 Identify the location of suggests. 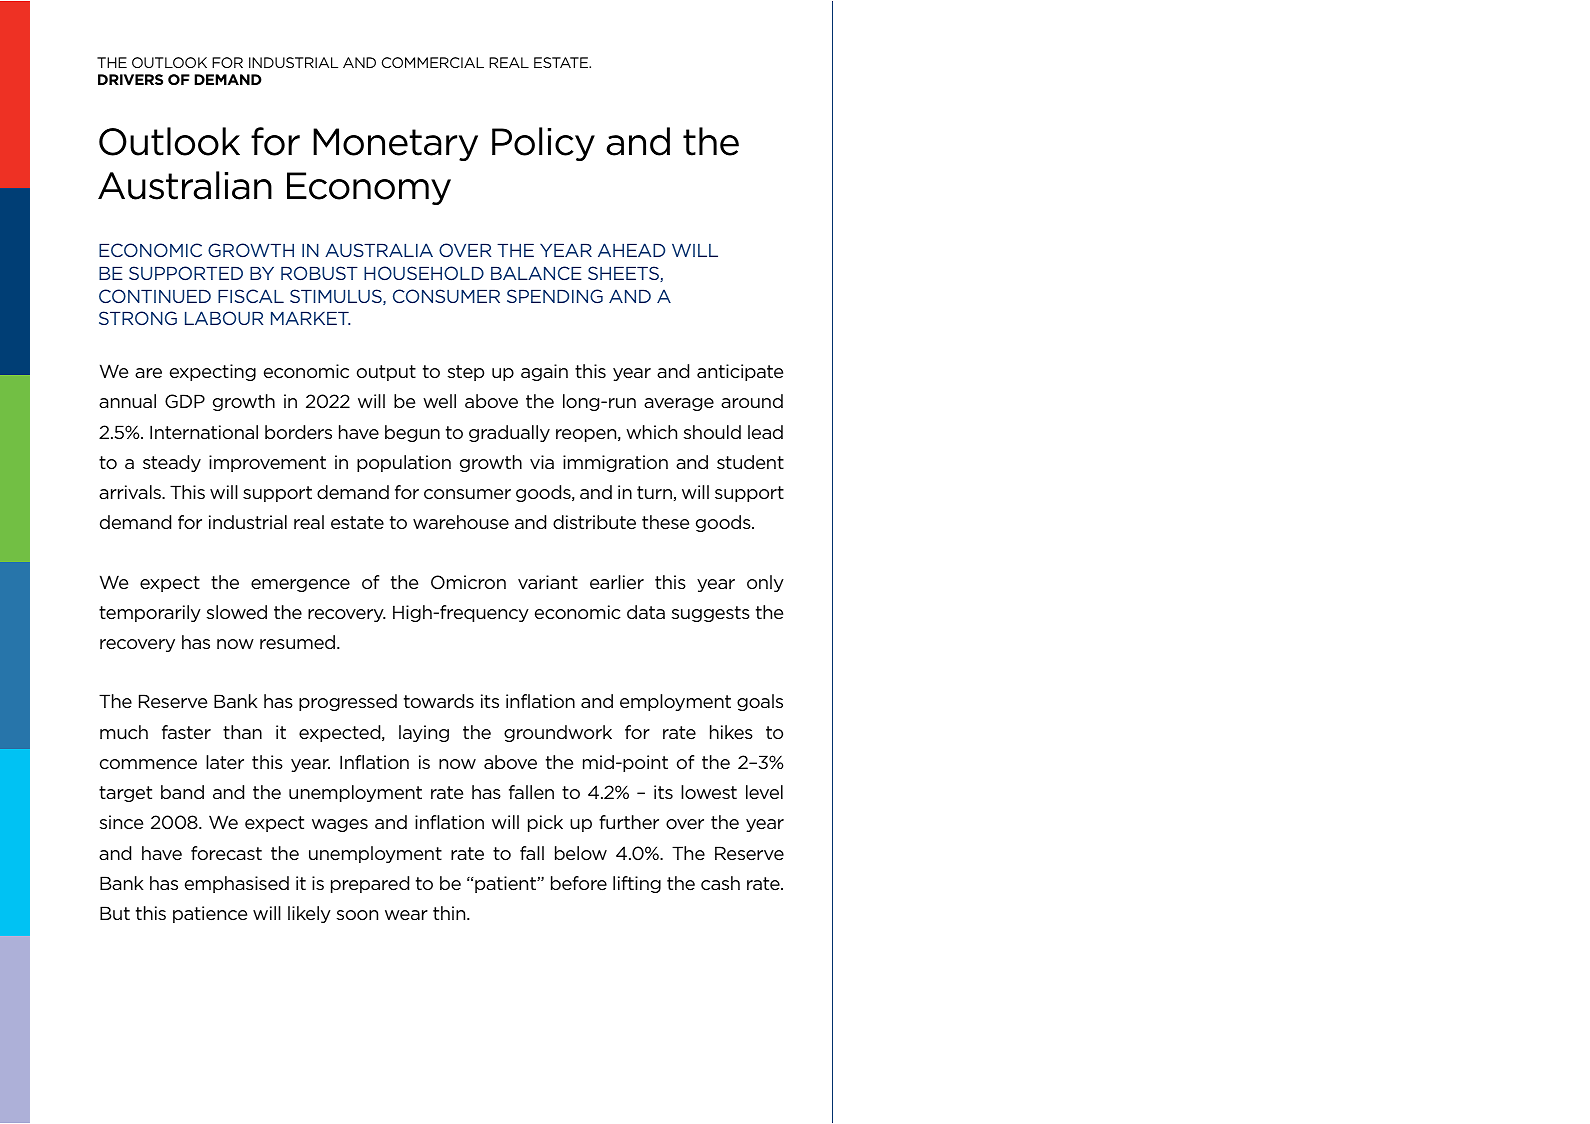
(711, 614).
